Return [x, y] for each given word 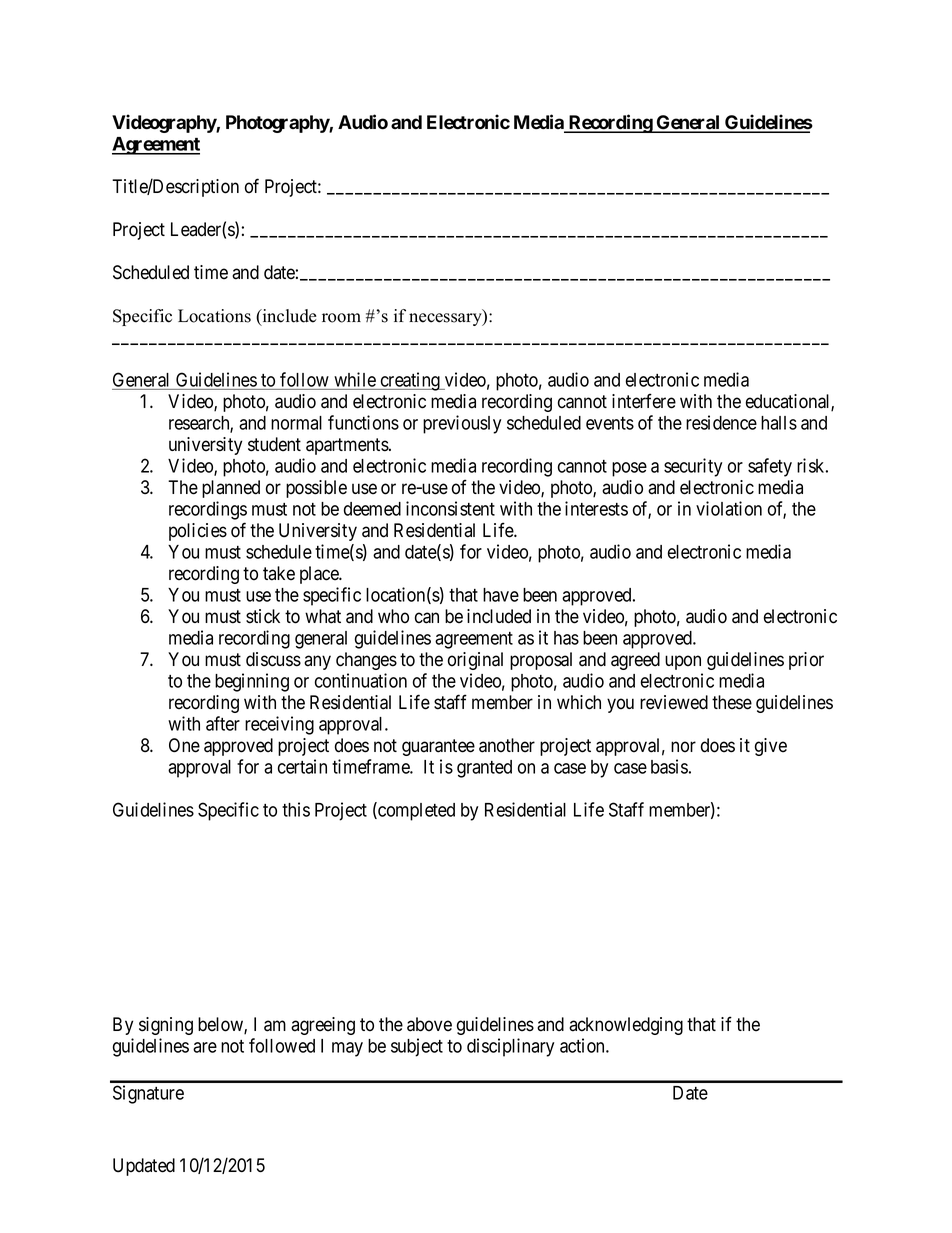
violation [729, 508]
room [341, 318]
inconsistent [450, 508]
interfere [644, 401]
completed [415, 811]
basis [669, 766]
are [205, 1047]
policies [198, 532]
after [223, 723]
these [732, 702]
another [507, 745]
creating [410, 381]
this [296, 809]
